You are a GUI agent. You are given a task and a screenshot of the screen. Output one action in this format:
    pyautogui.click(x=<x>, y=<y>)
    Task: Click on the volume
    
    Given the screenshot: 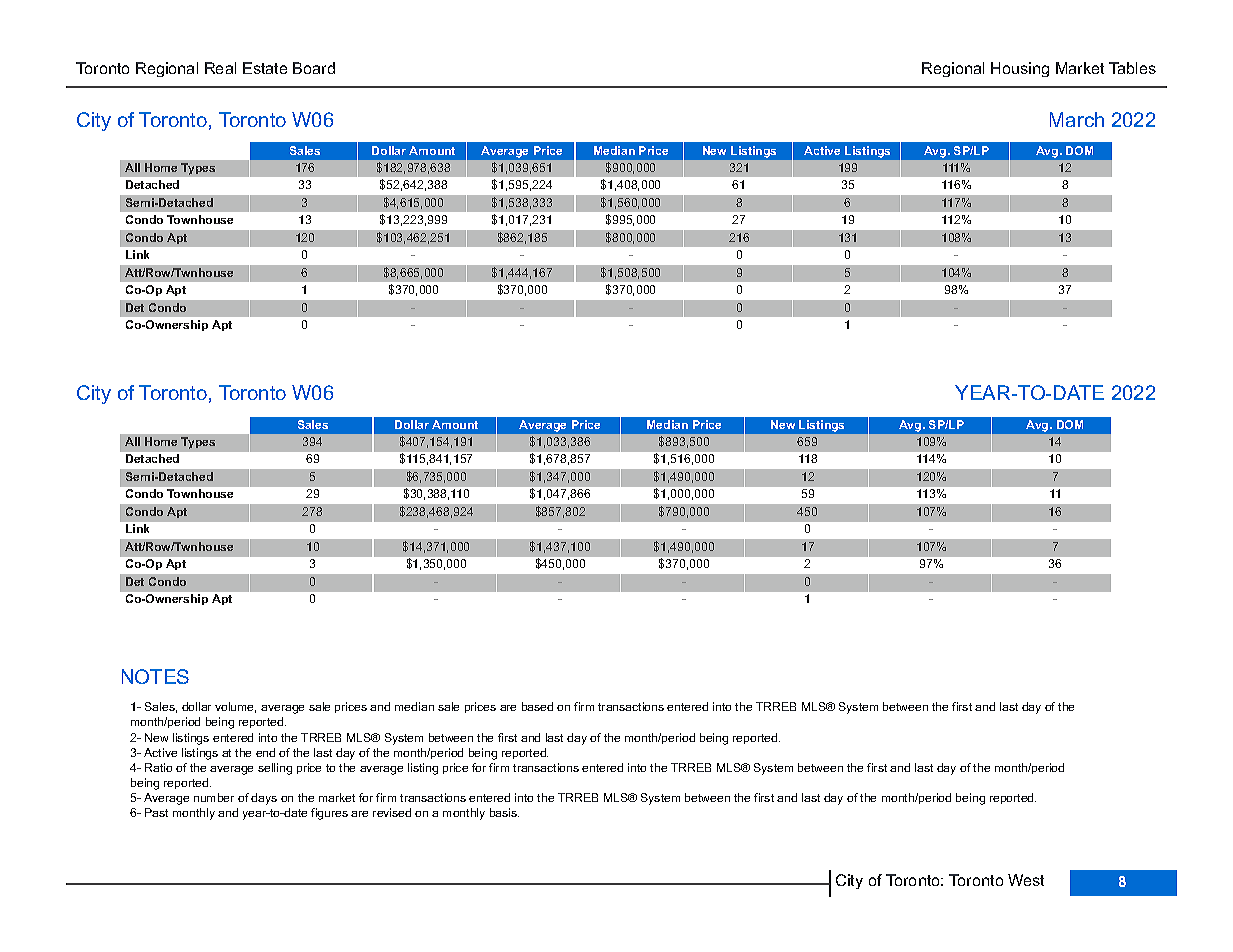 What is the action you would take?
    pyautogui.click(x=235, y=707)
